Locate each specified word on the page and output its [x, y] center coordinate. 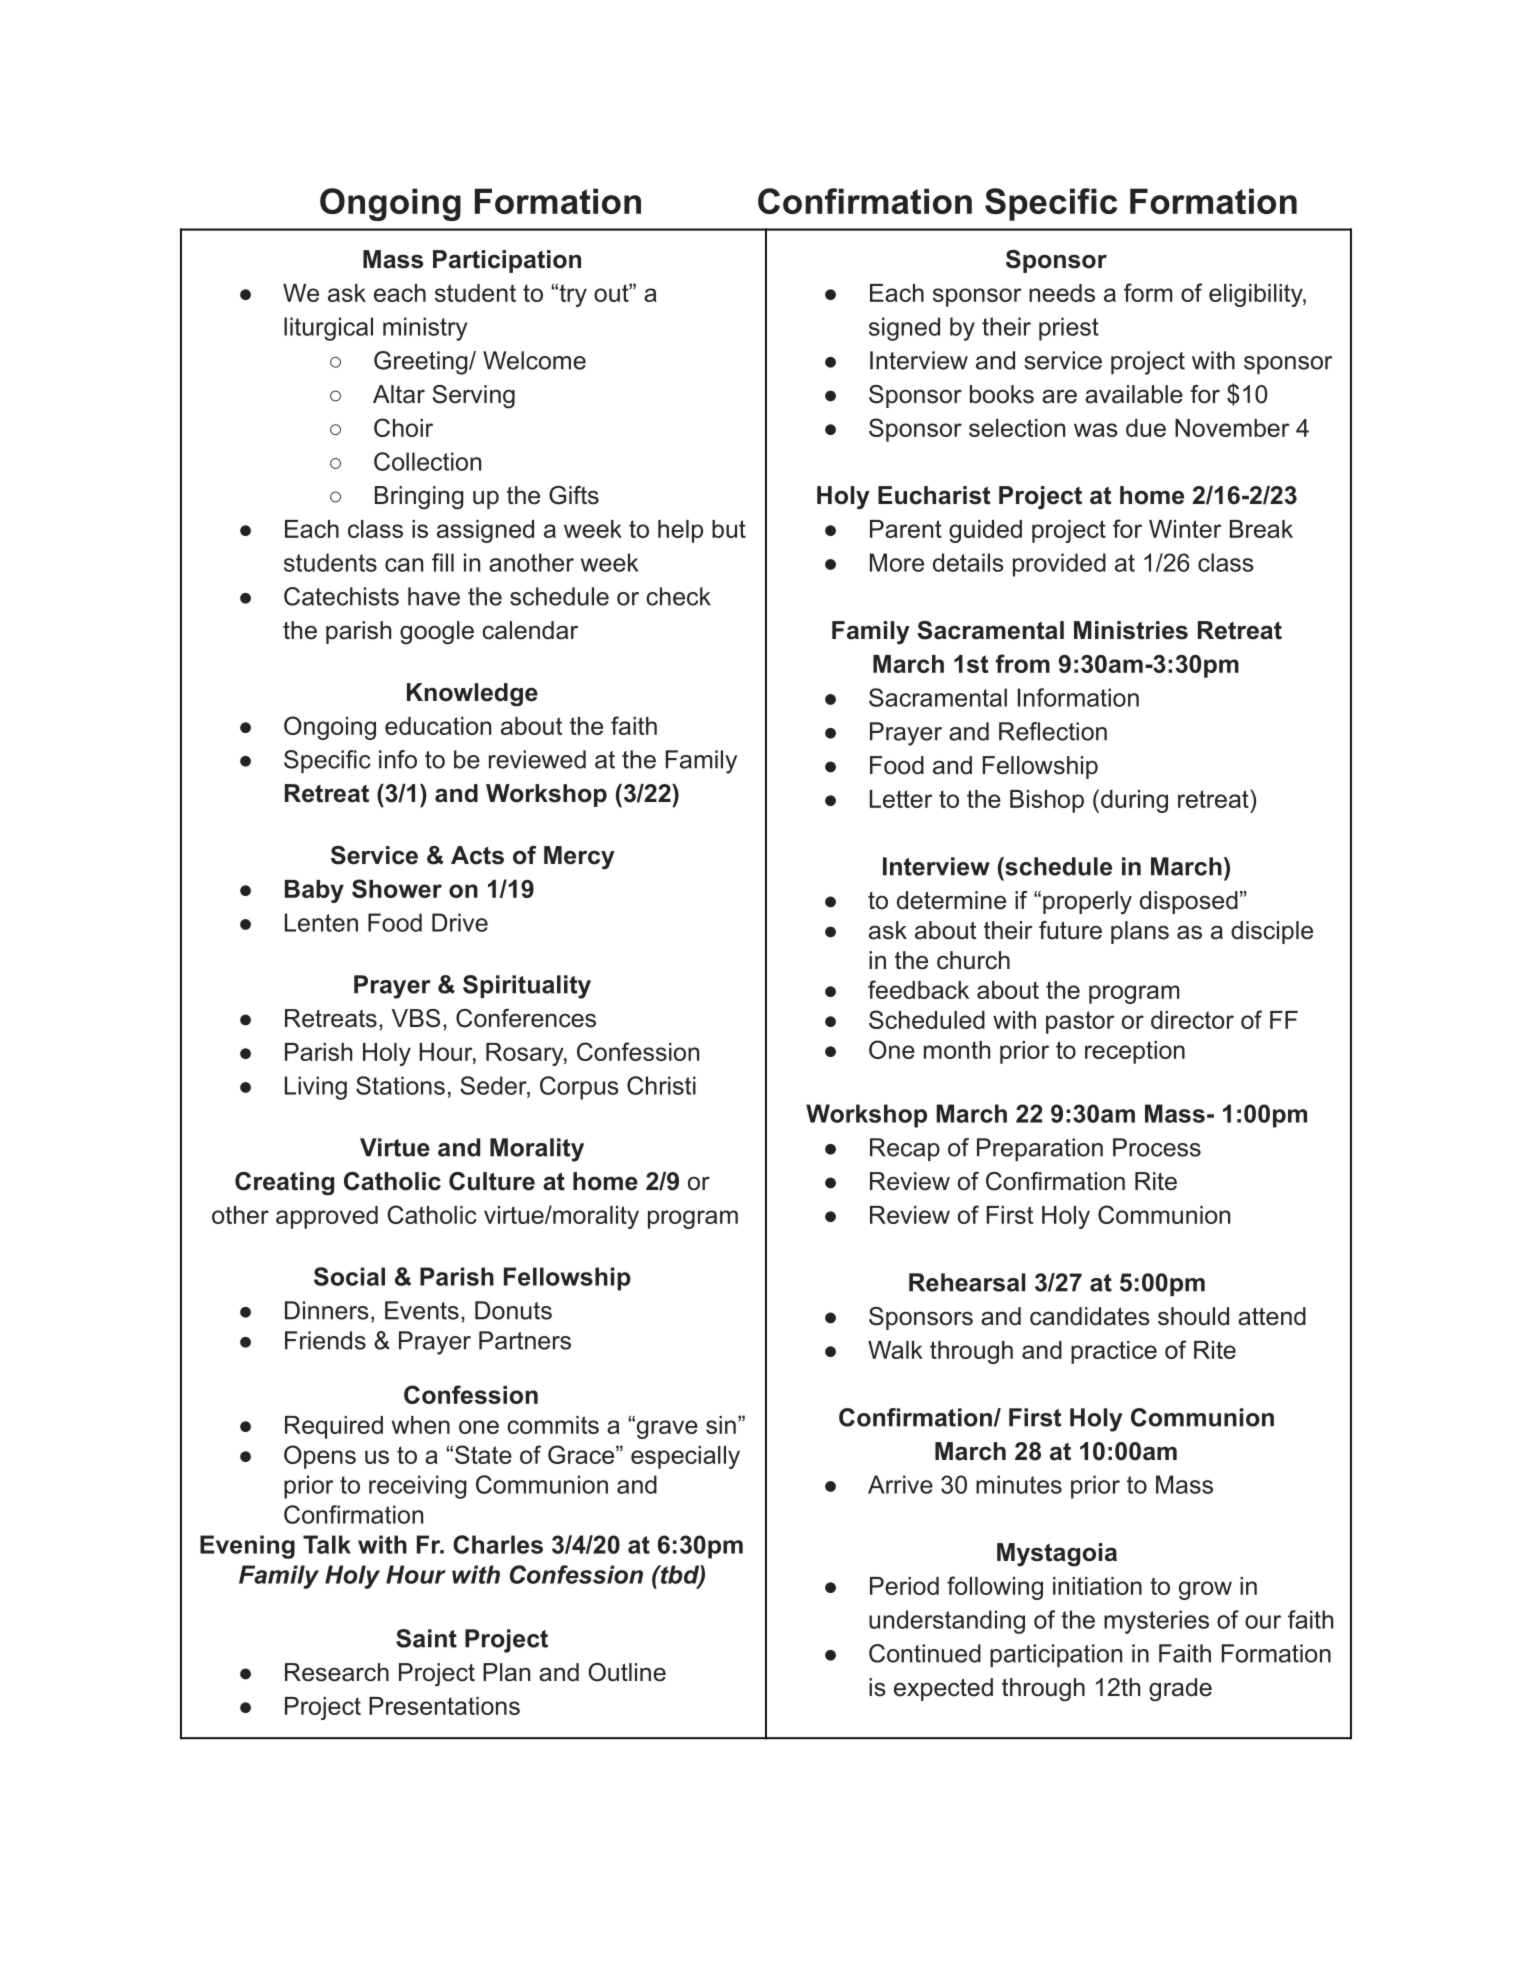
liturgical [328, 329]
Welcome [534, 360]
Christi [661, 1085]
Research [337, 1672]
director [1192, 1020]
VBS [416, 1018]
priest [1069, 329]
